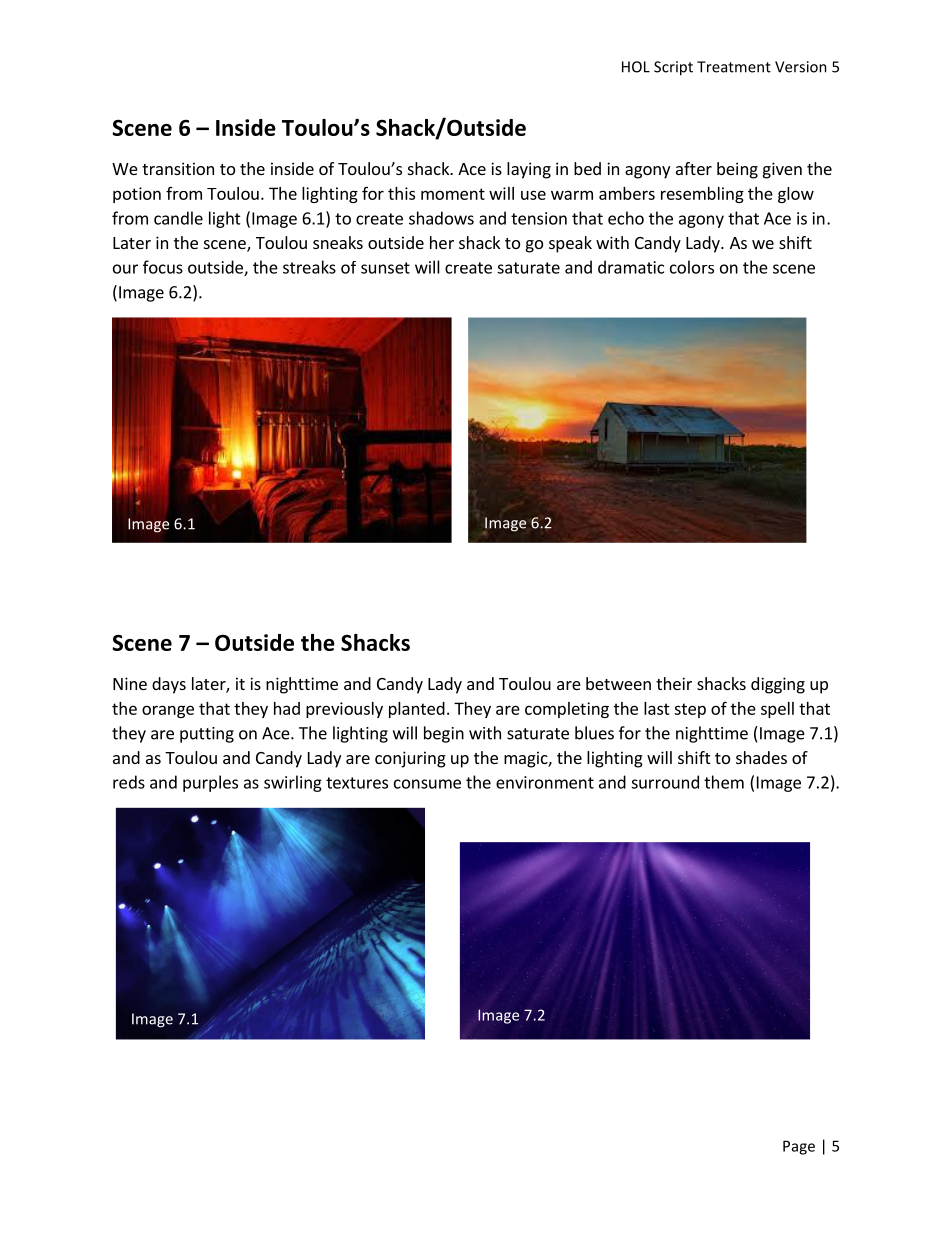 This screenshot has width=952, height=1233. Describe the element at coordinates (427, 784) in the screenshot. I see `consume` at that location.
